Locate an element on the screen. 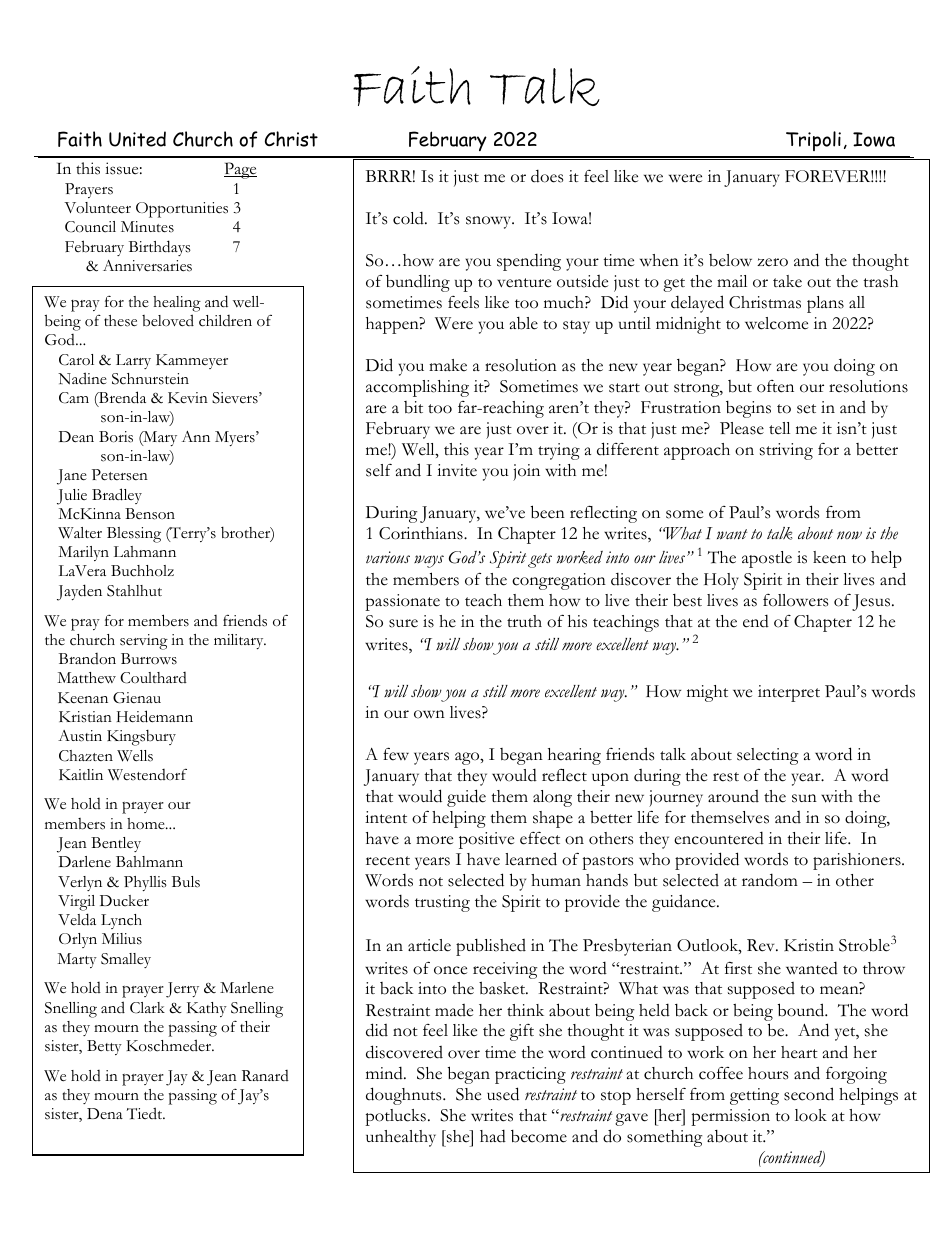 The height and width of the screenshot is (1233, 952). United is located at coordinates (137, 139).
